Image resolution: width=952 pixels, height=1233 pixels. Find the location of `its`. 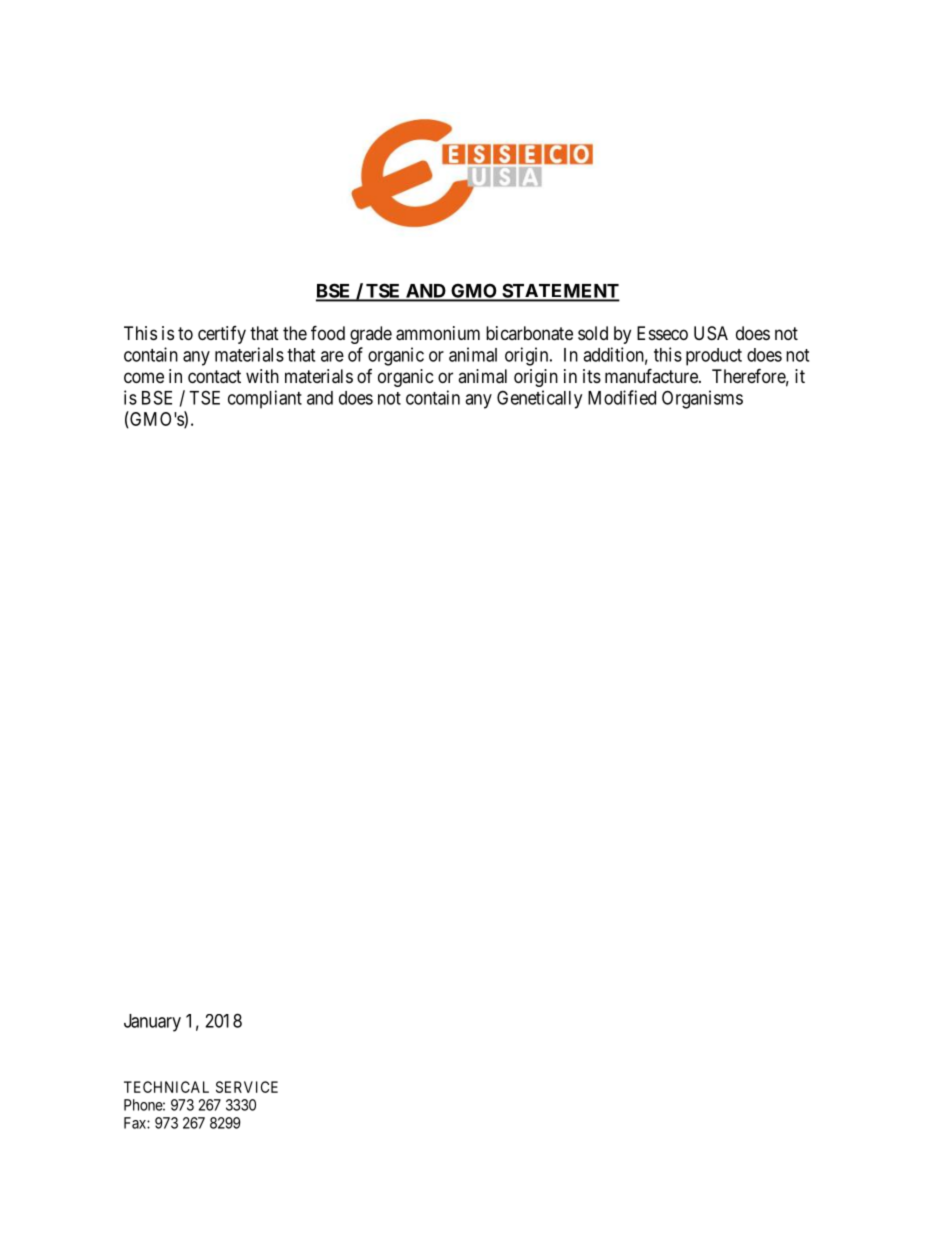

its is located at coordinates (592, 376).
